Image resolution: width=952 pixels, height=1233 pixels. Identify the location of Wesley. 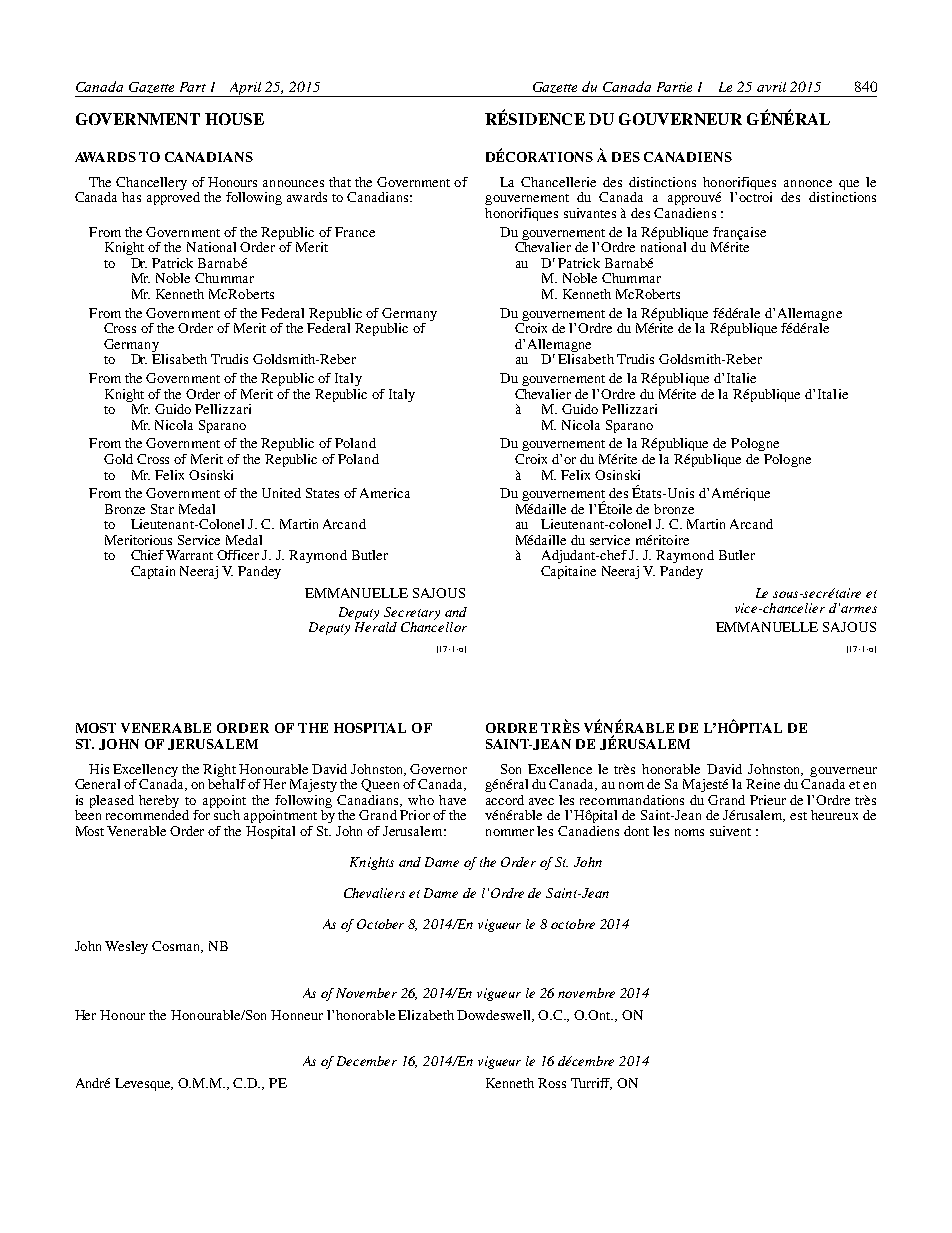
(126, 947).
